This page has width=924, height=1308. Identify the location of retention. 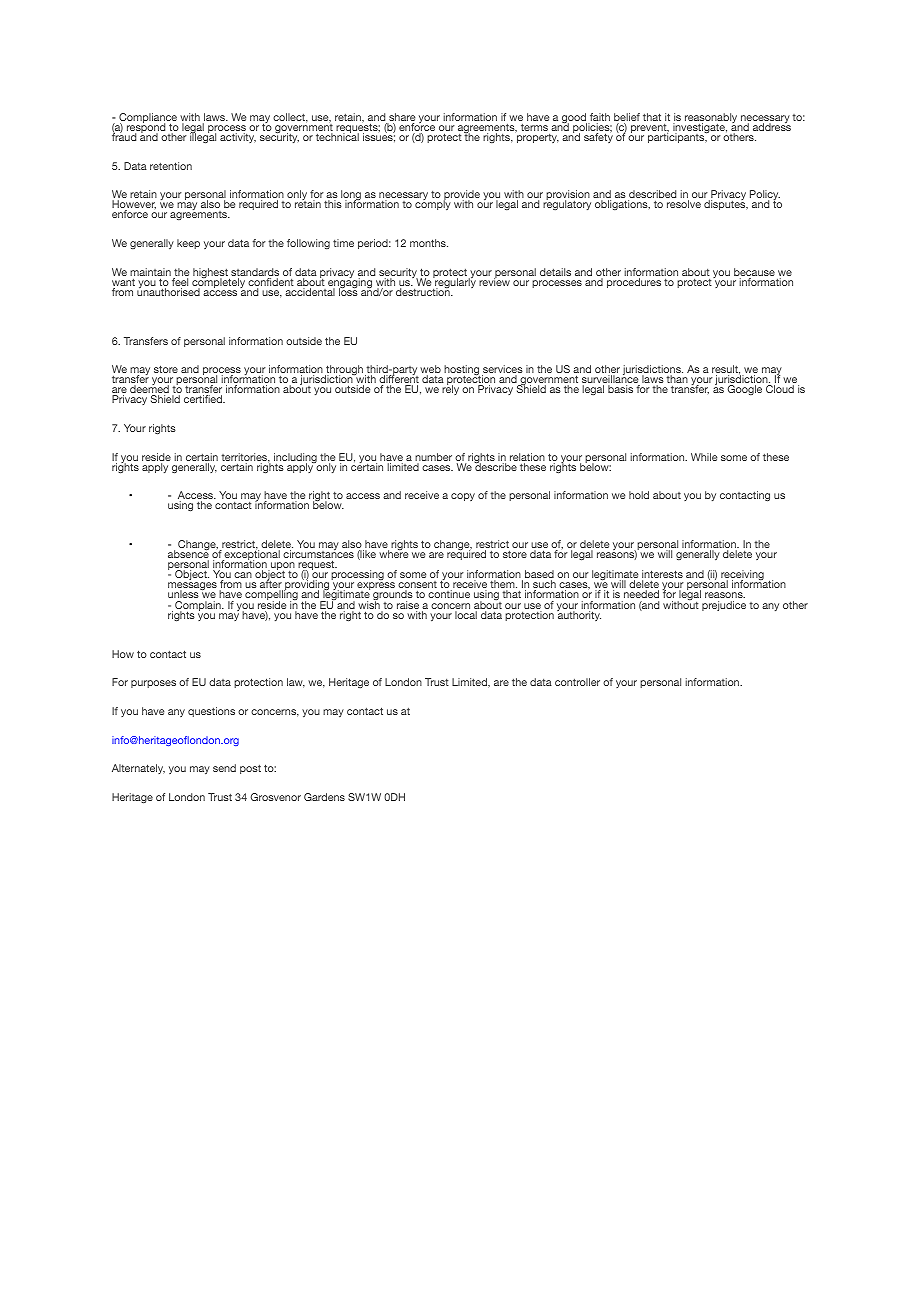
(171, 166).
